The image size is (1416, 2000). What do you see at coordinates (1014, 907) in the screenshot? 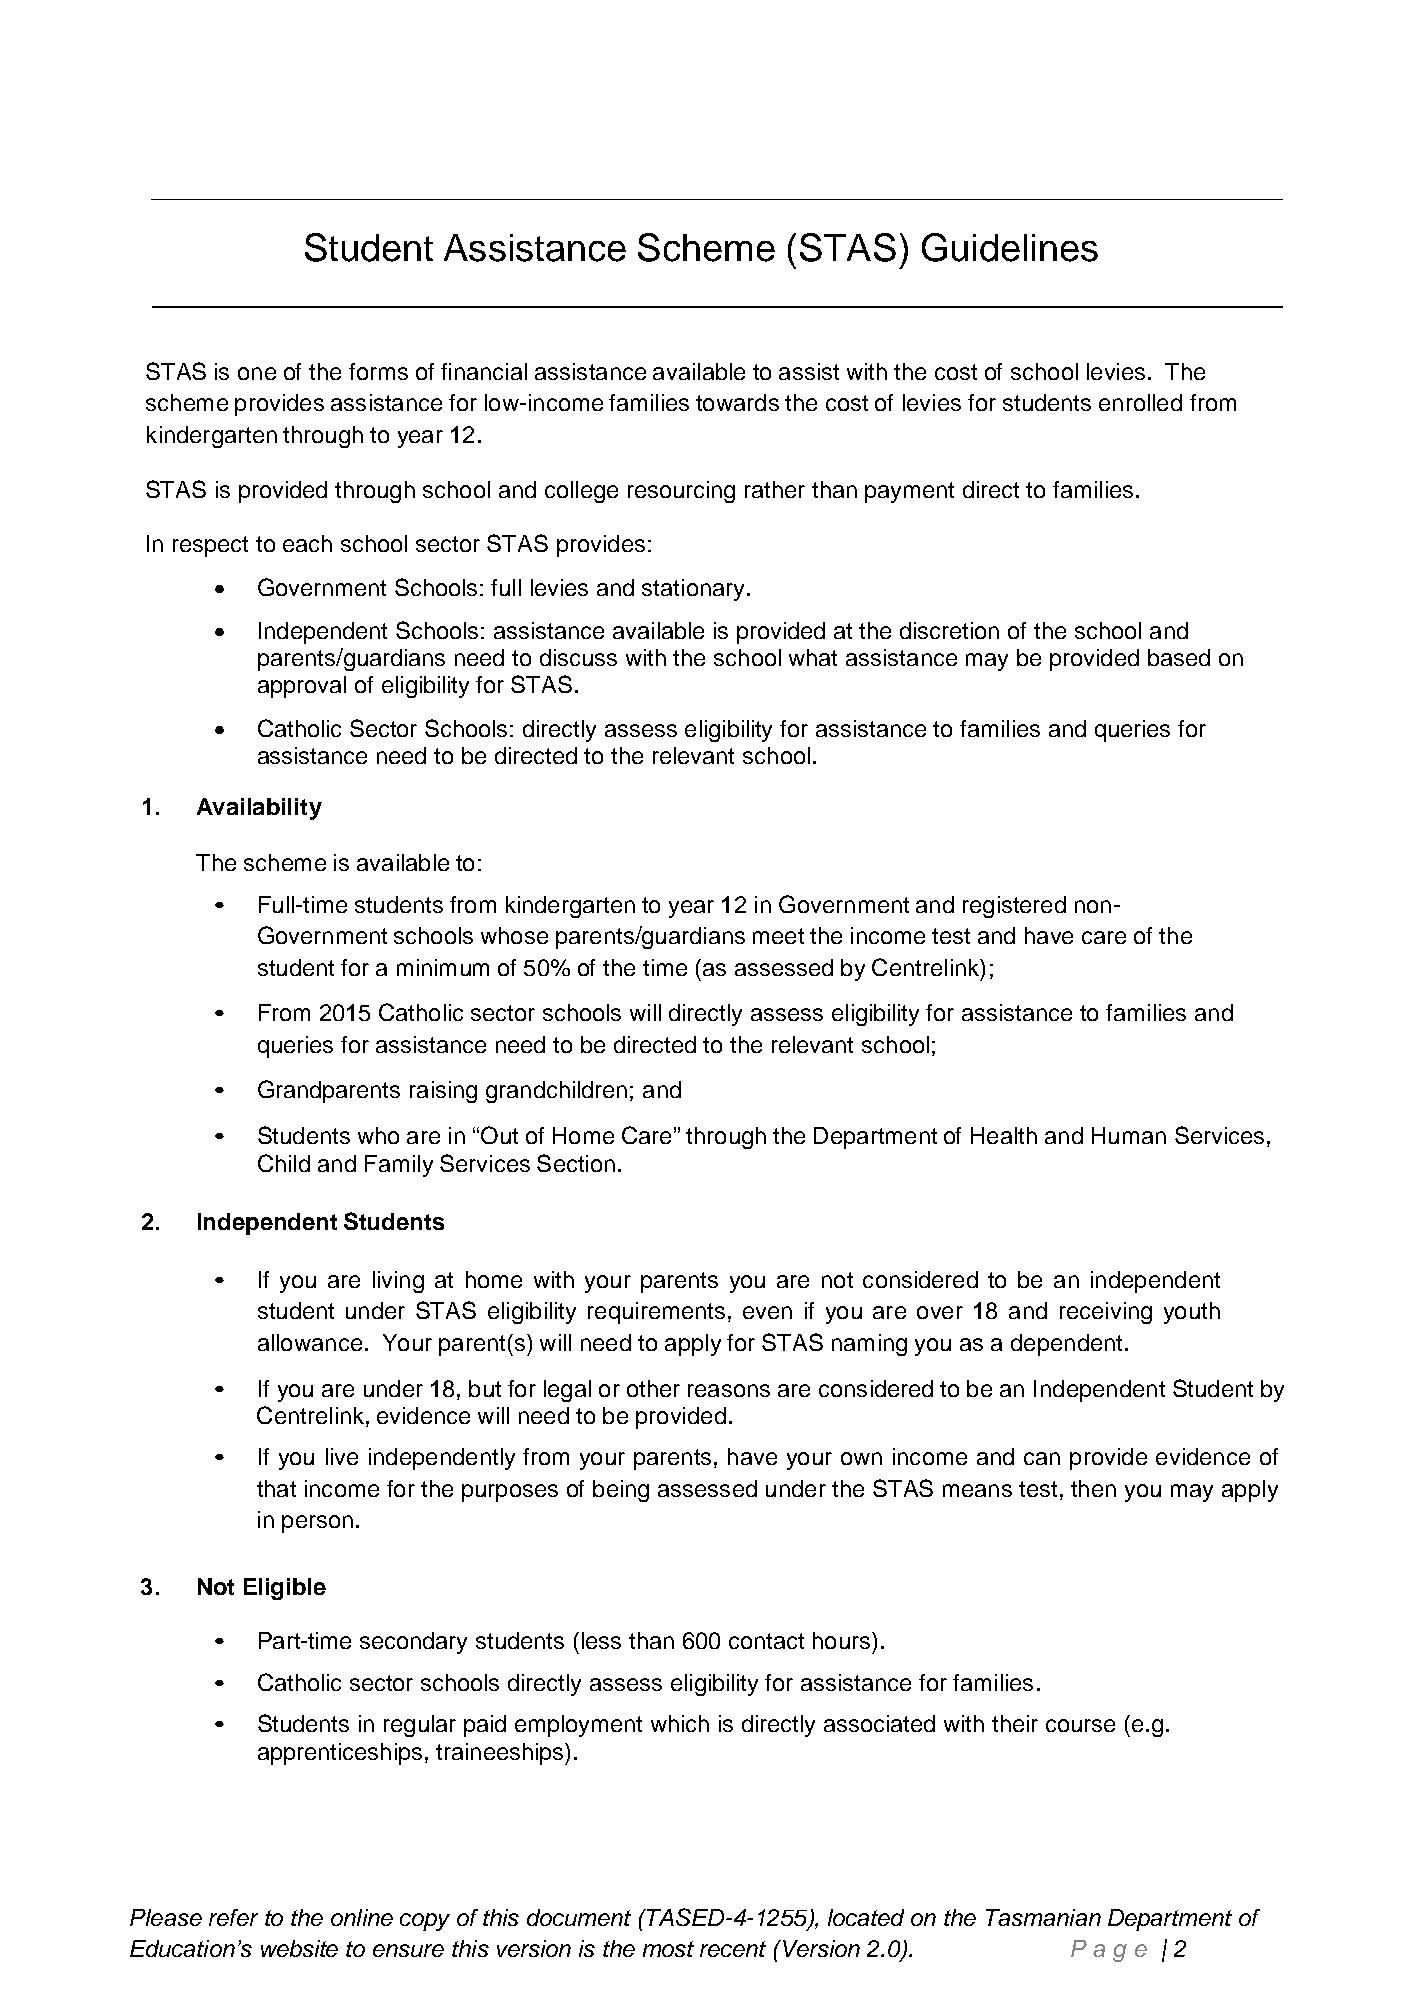
I see `registered` at bounding box center [1014, 907].
